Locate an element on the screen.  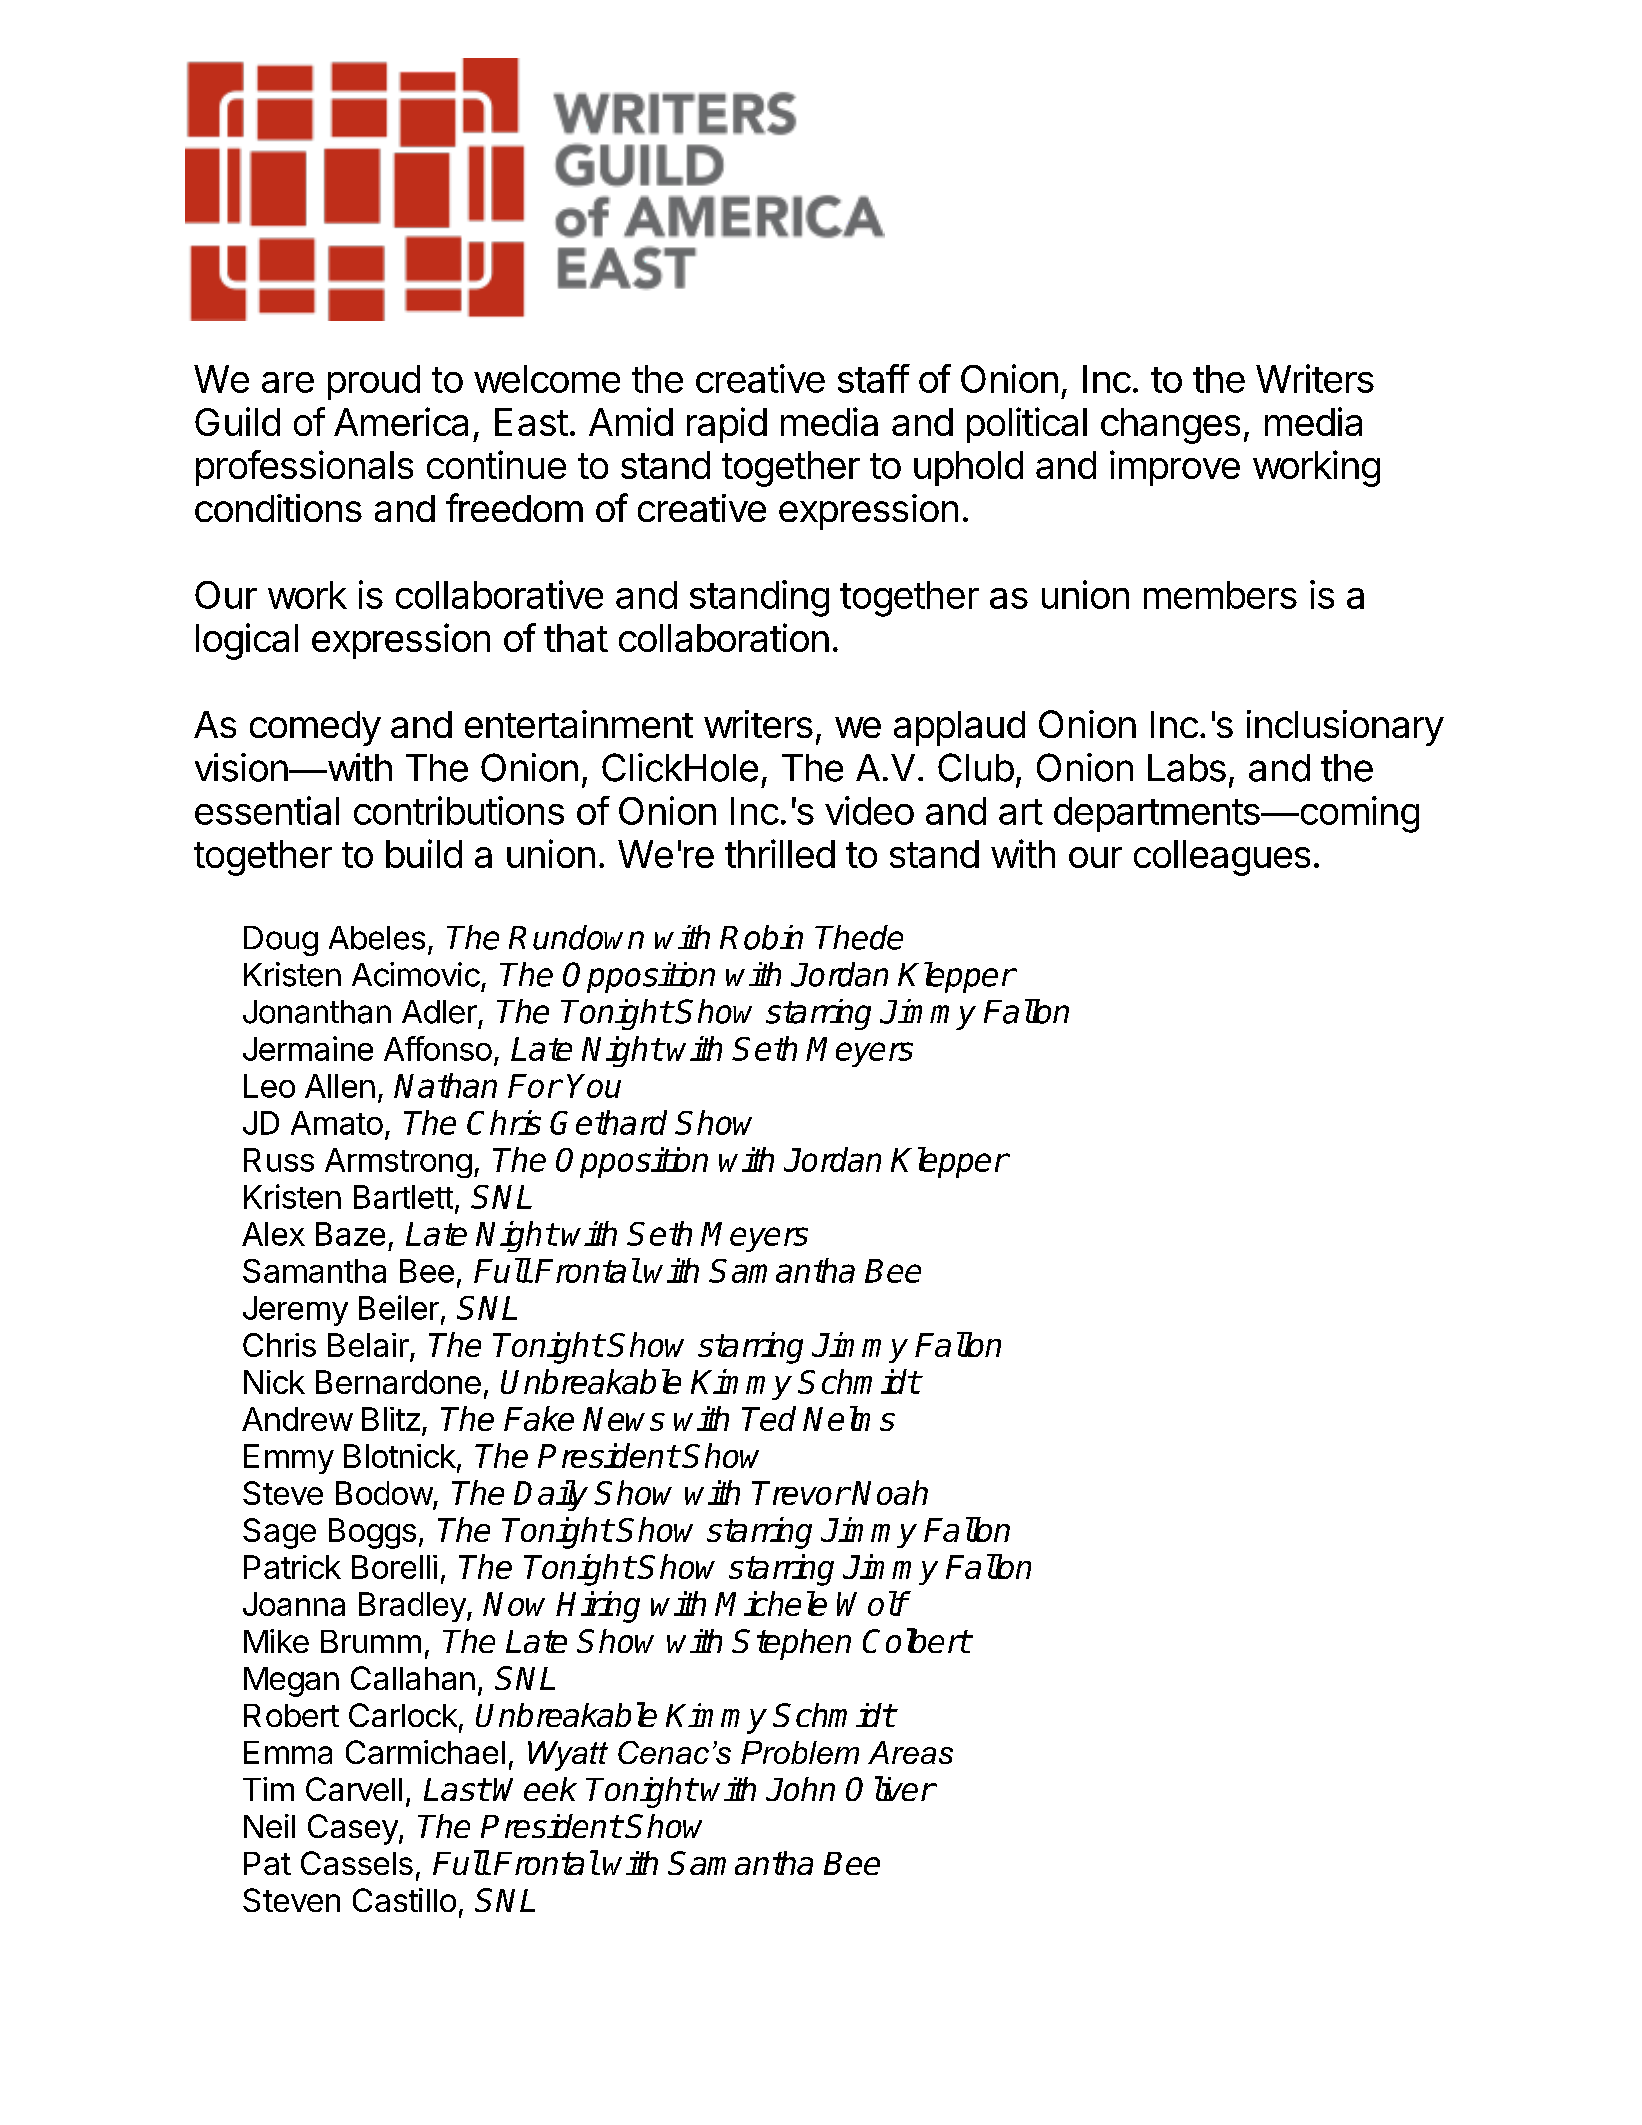
changes is located at coordinates (1170, 426).
